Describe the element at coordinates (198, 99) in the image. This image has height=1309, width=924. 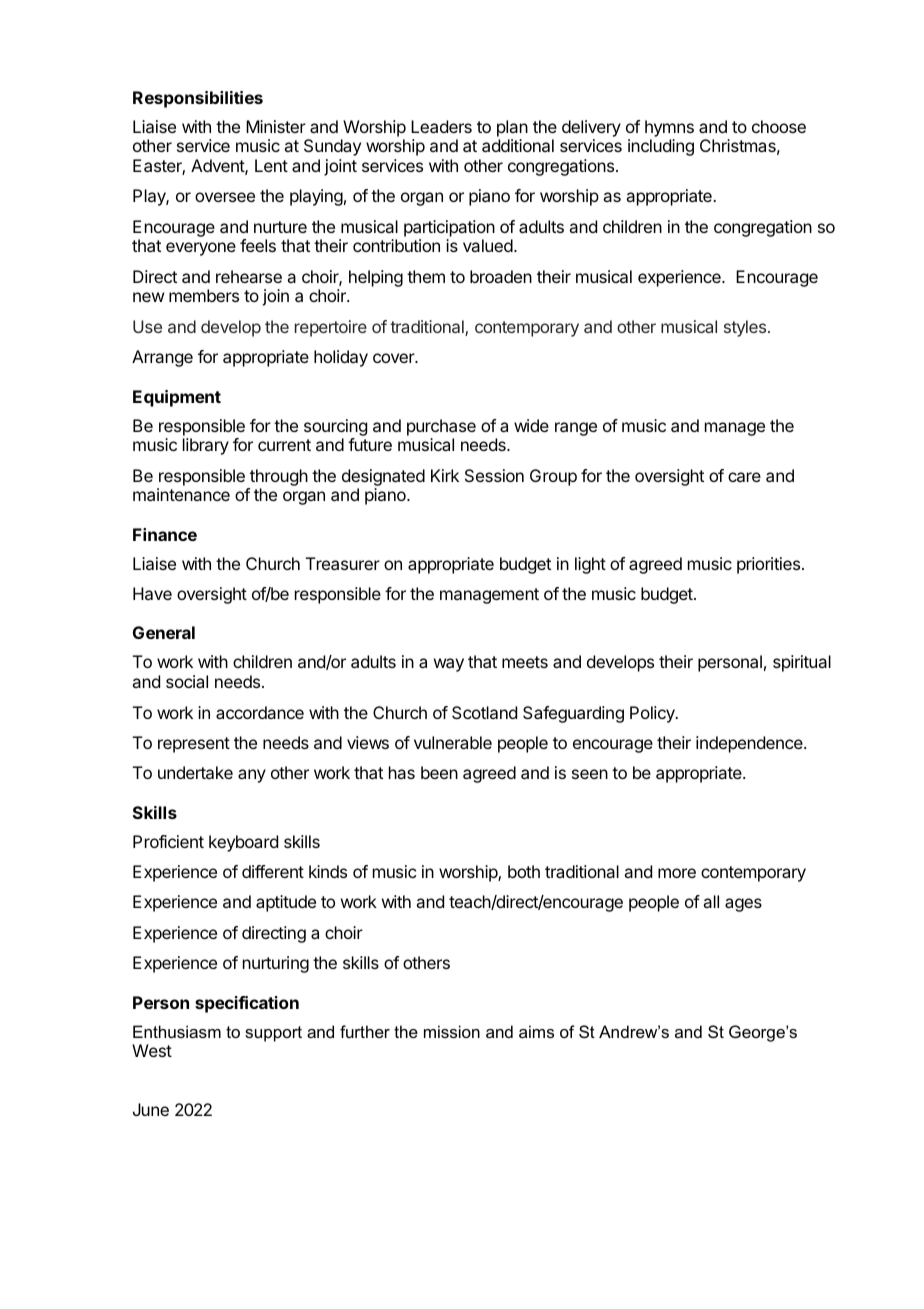
I see `Responsibilities` at that location.
